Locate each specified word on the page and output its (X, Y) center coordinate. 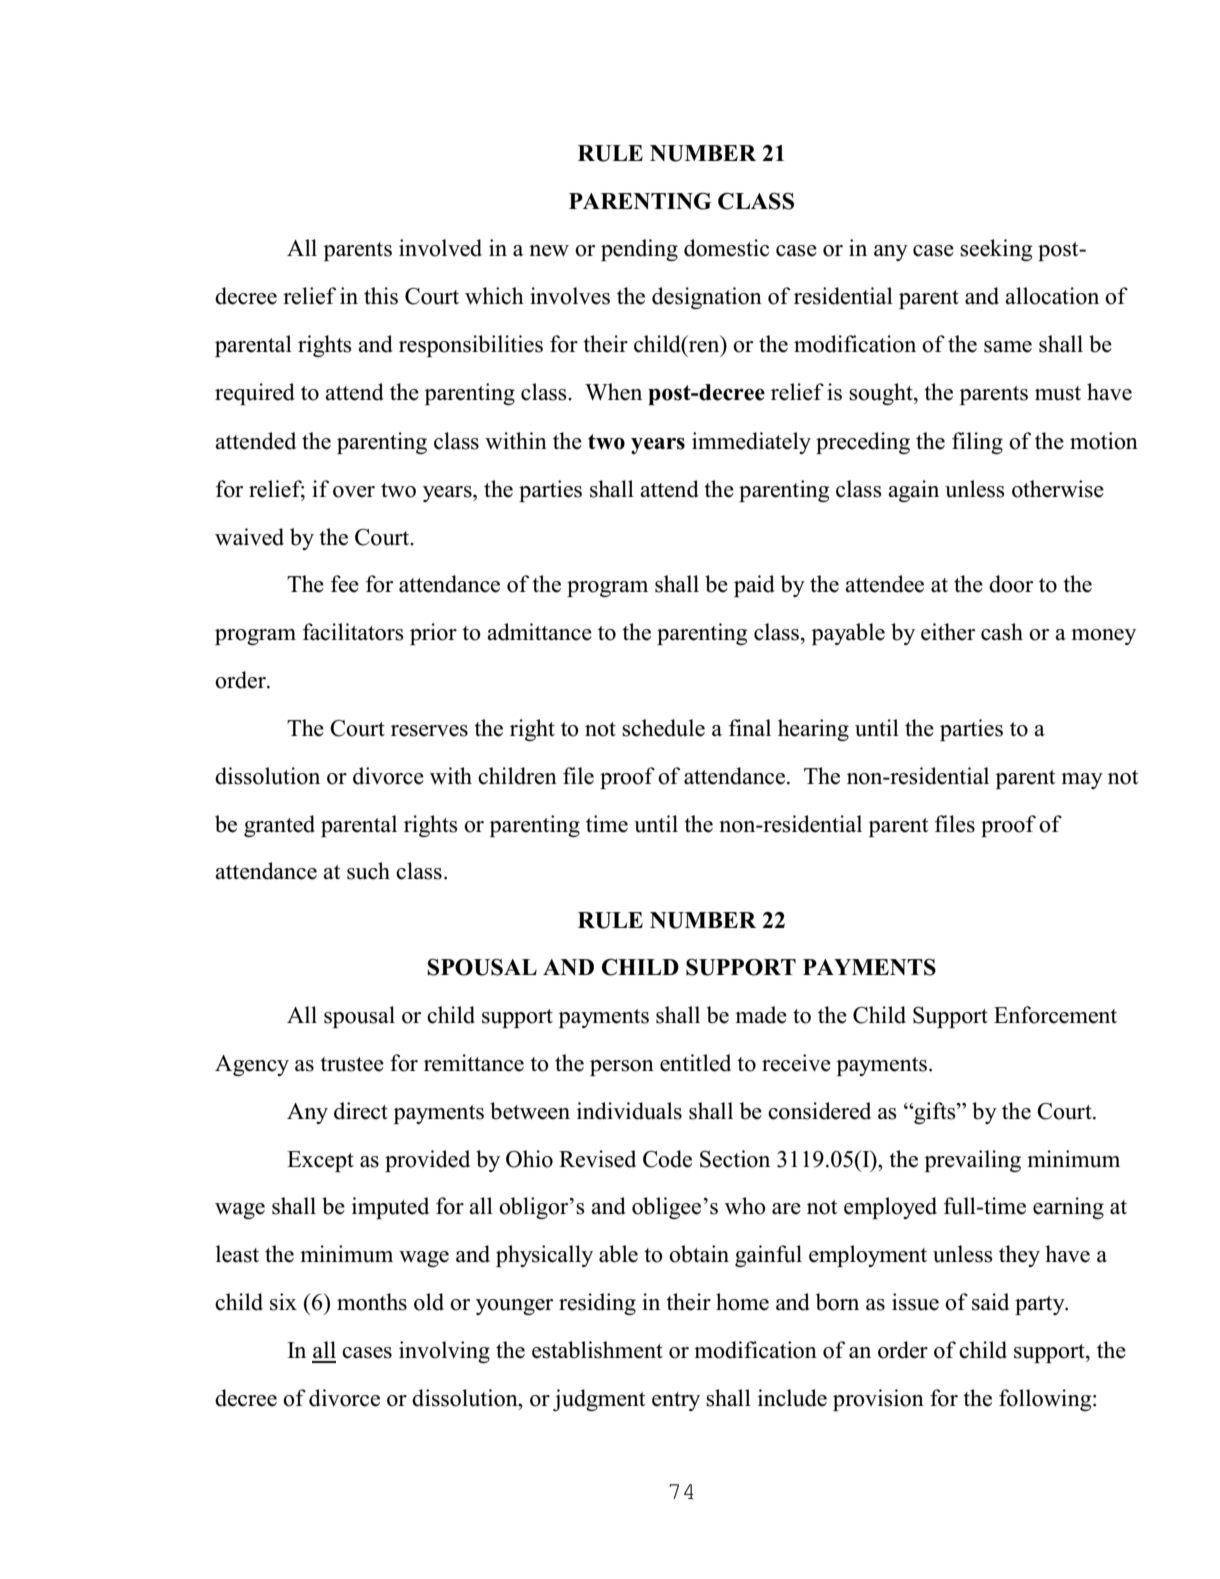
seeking (996, 250)
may (1082, 781)
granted (279, 826)
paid (754, 586)
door (1011, 584)
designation (707, 298)
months (372, 1302)
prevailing (973, 1161)
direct (361, 1111)
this (381, 296)
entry (676, 1401)
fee (345, 584)
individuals (629, 1111)
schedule (663, 728)
